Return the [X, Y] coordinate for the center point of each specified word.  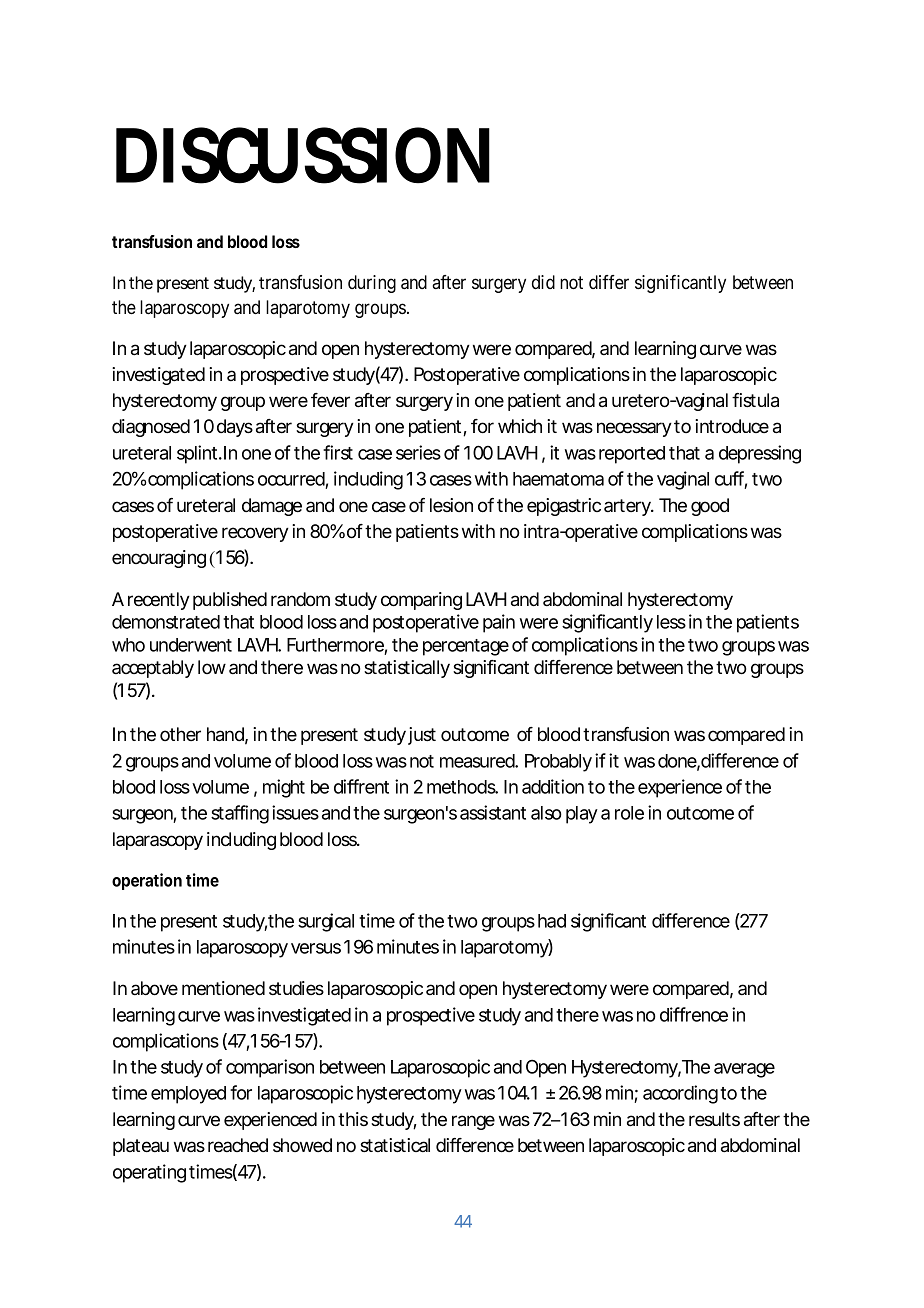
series [418, 452]
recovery [255, 534]
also [546, 813]
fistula [755, 400]
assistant [493, 812]
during [372, 284]
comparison [270, 1068]
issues [295, 812]
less [671, 622]
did [543, 282]
